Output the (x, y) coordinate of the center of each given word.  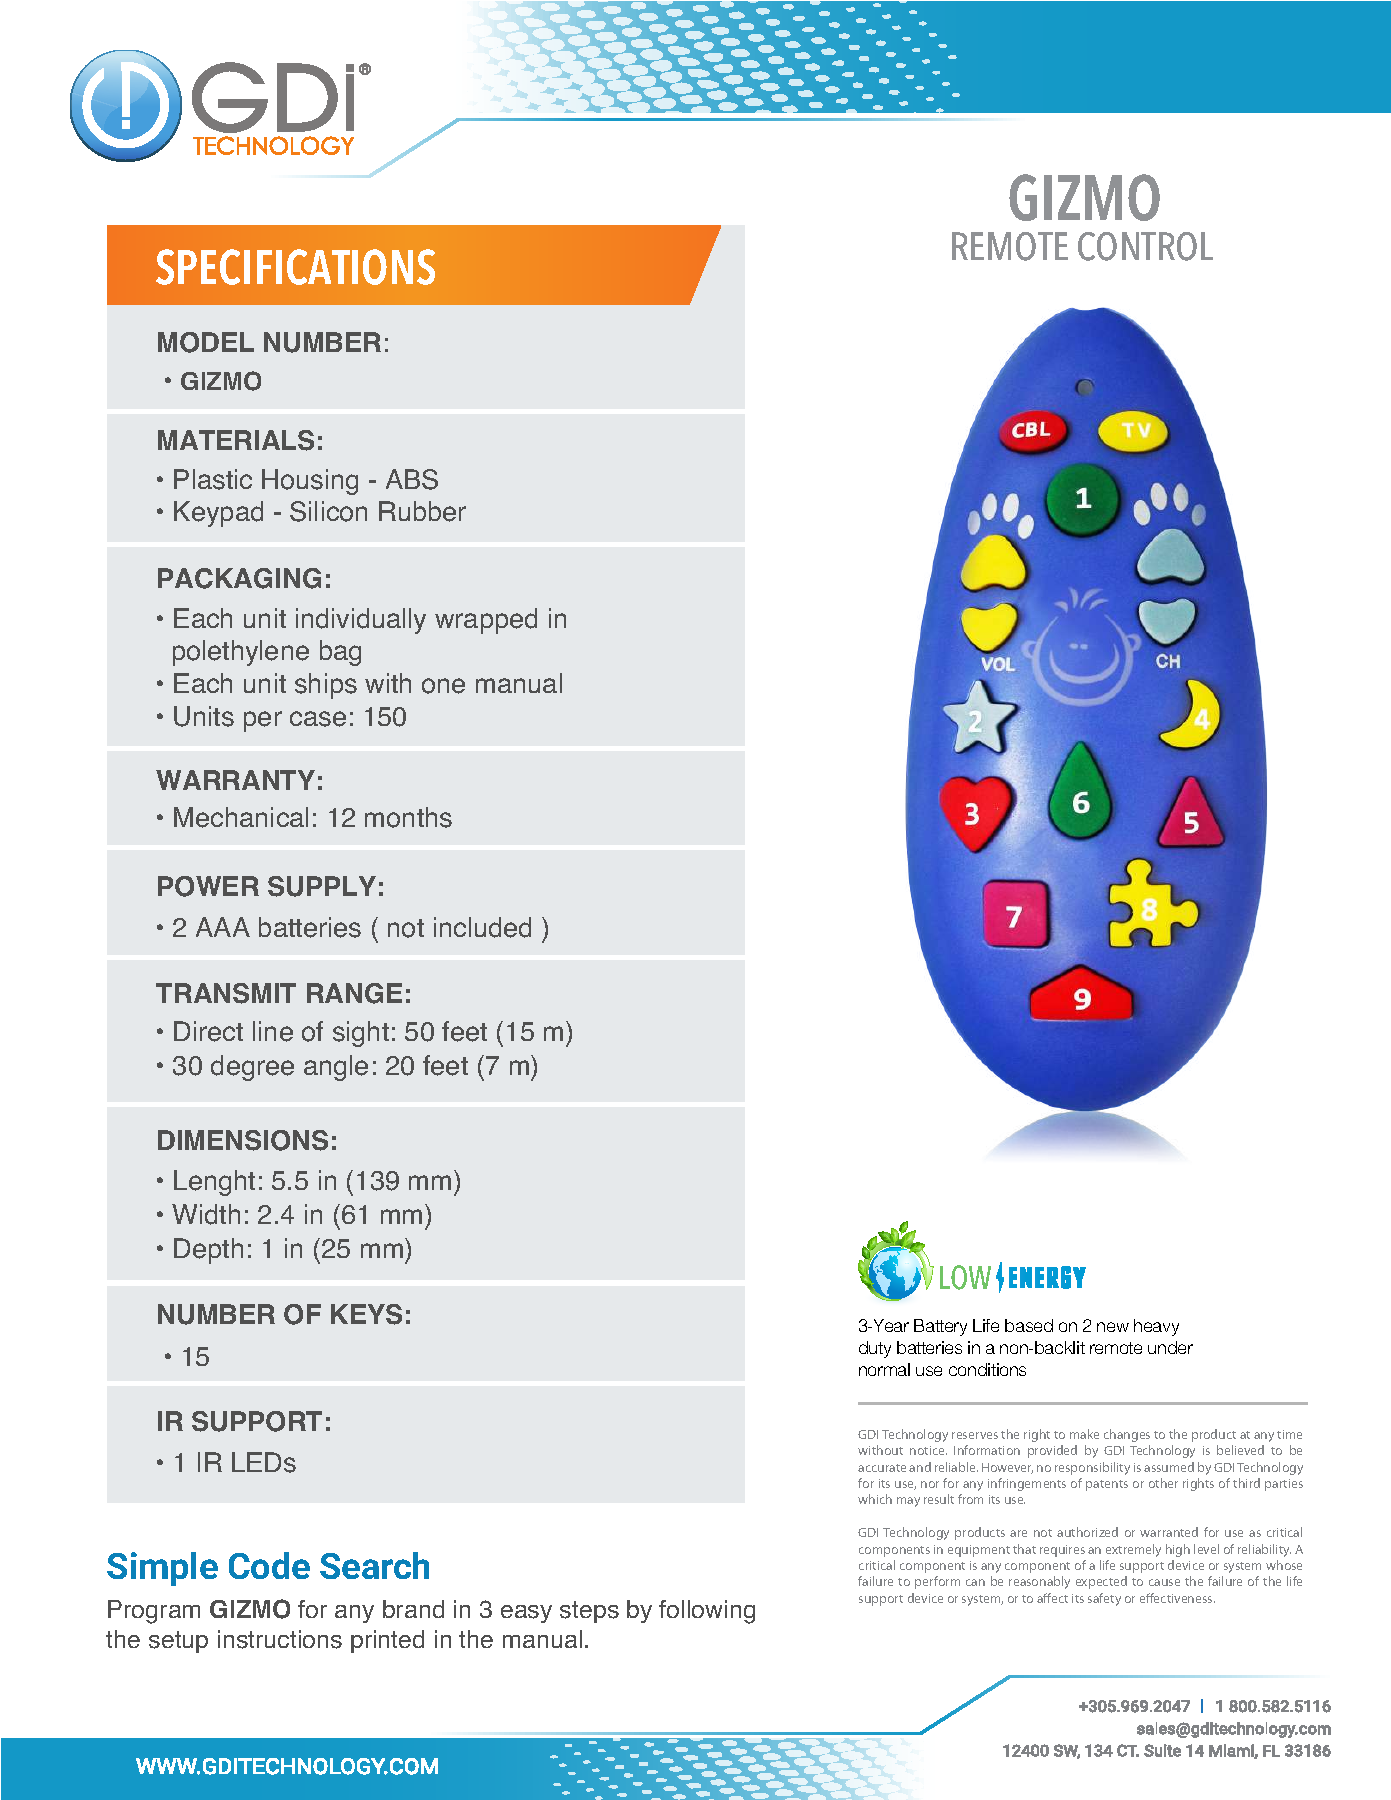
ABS (412, 479)
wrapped (486, 621)
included (482, 927)
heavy (1156, 1327)
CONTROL (1145, 246)
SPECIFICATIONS (295, 267)
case (318, 719)
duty (875, 1349)
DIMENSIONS (243, 1140)
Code (269, 1565)
